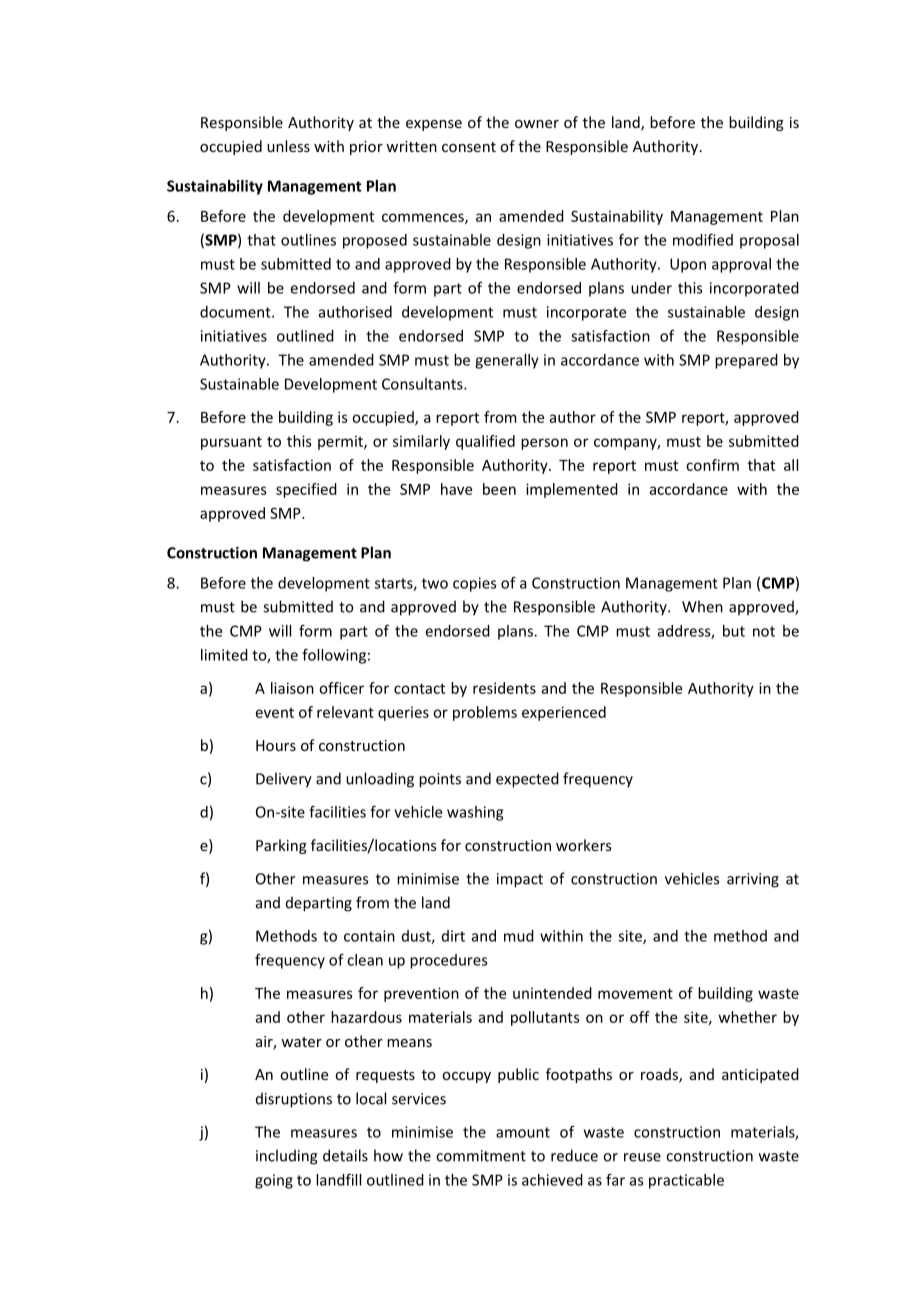 Image resolution: width=924 pixels, height=1308 pixels. What do you see at coordinates (703, 240) in the screenshot?
I see `modified` at bounding box center [703, 240].
